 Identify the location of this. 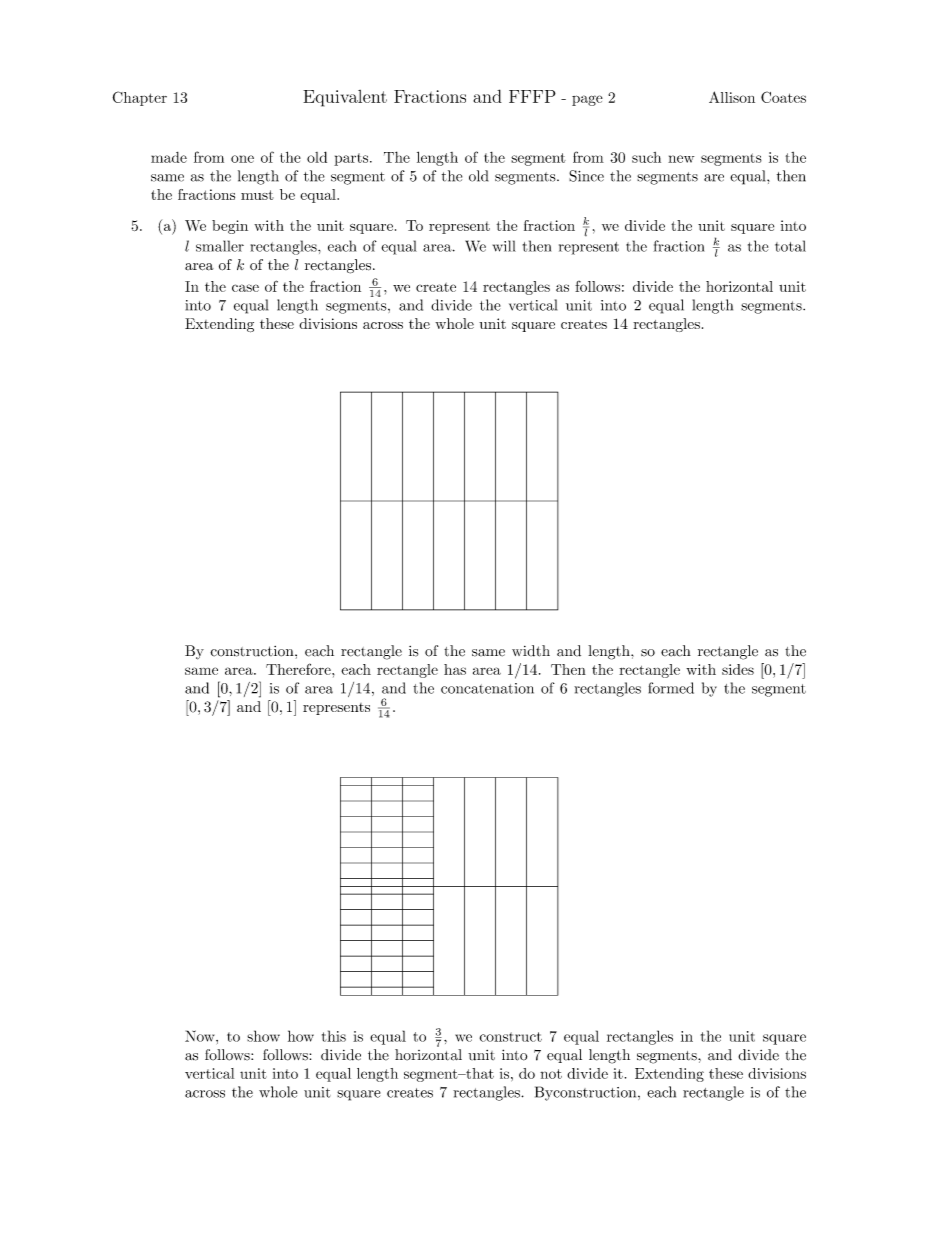
(334, 1036).
